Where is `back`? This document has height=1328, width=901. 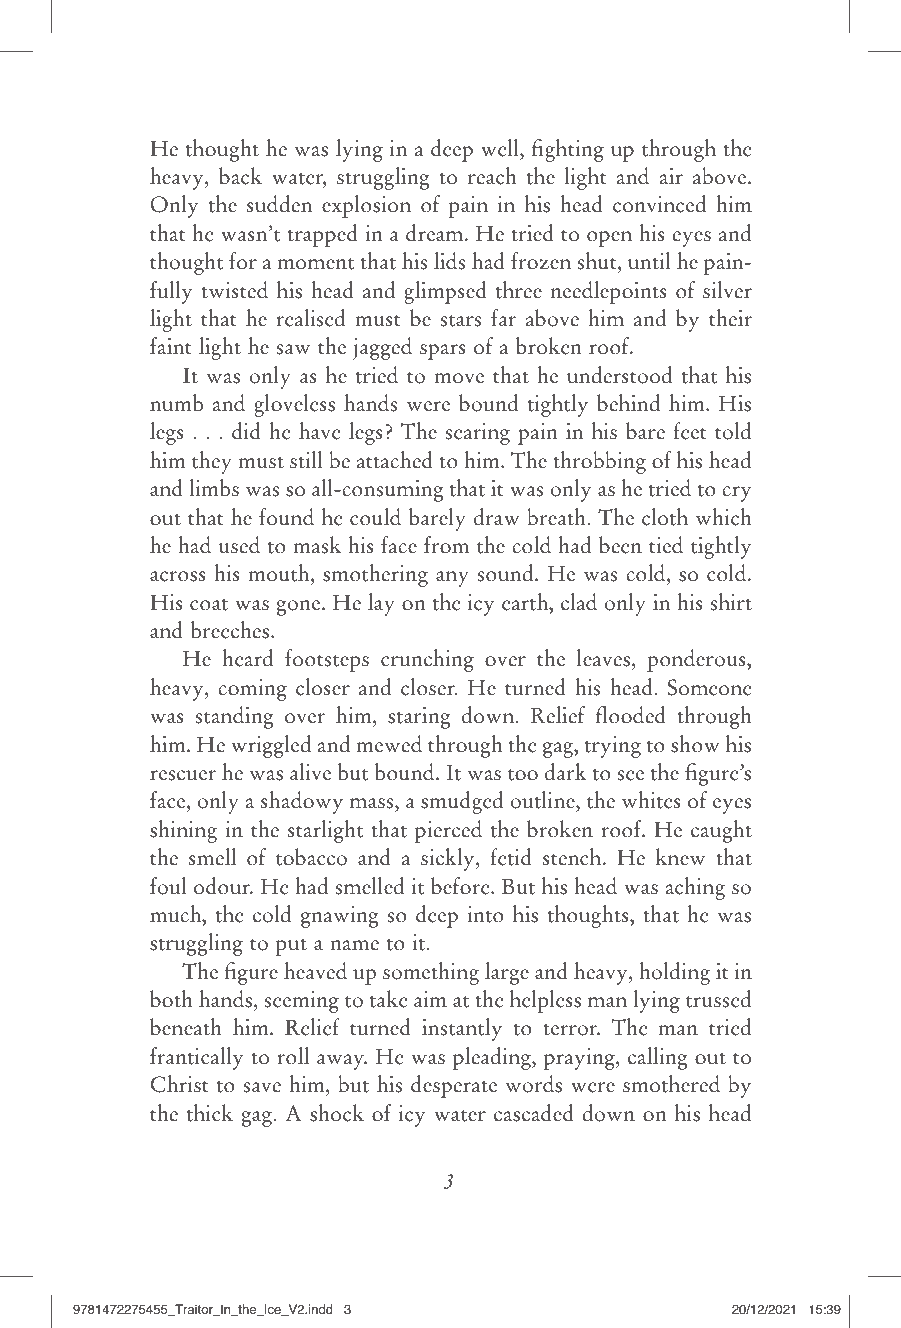
back is located at coordinates (240, 176).
